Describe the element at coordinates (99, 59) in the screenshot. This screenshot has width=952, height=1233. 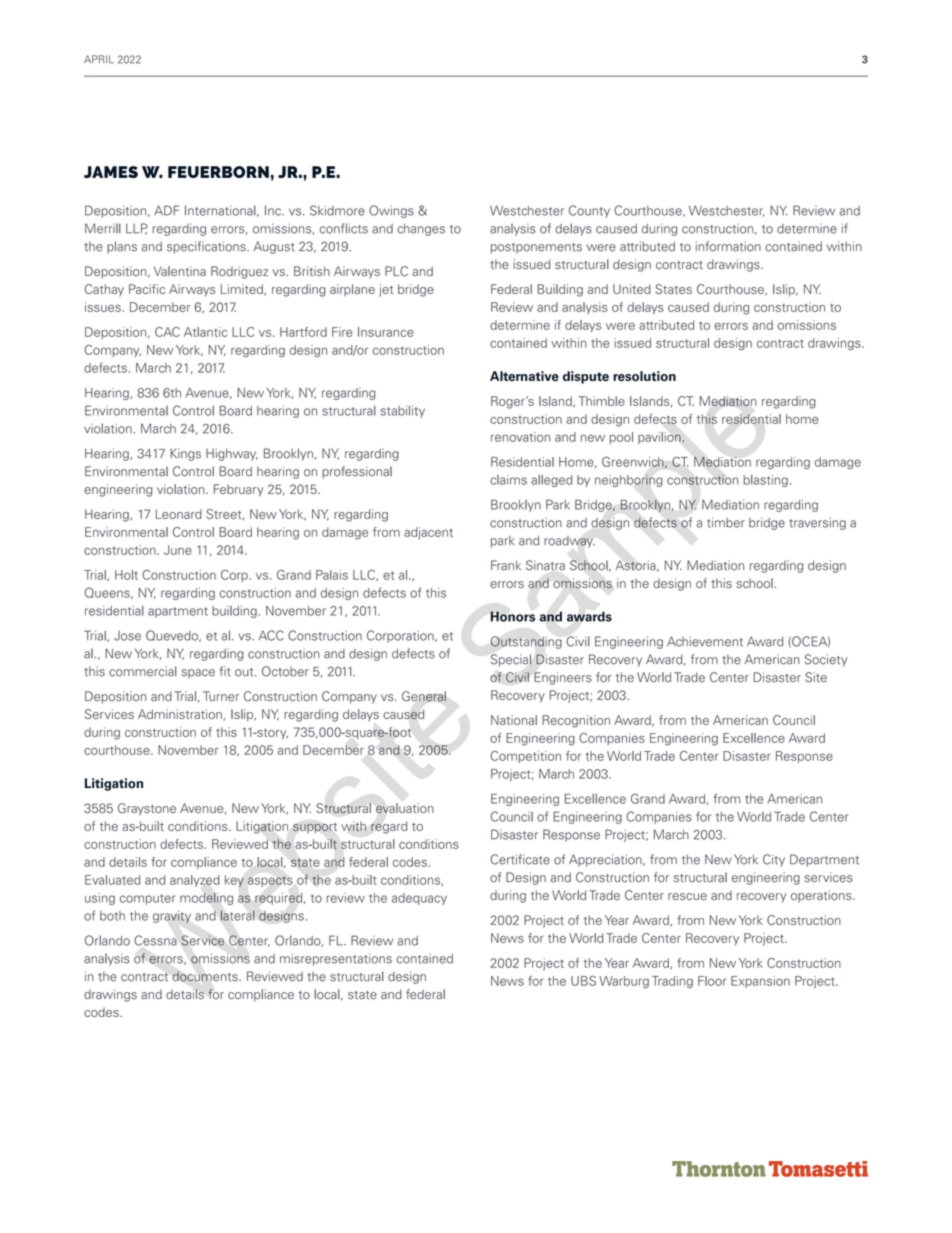
I see `APRIL` at that location.
